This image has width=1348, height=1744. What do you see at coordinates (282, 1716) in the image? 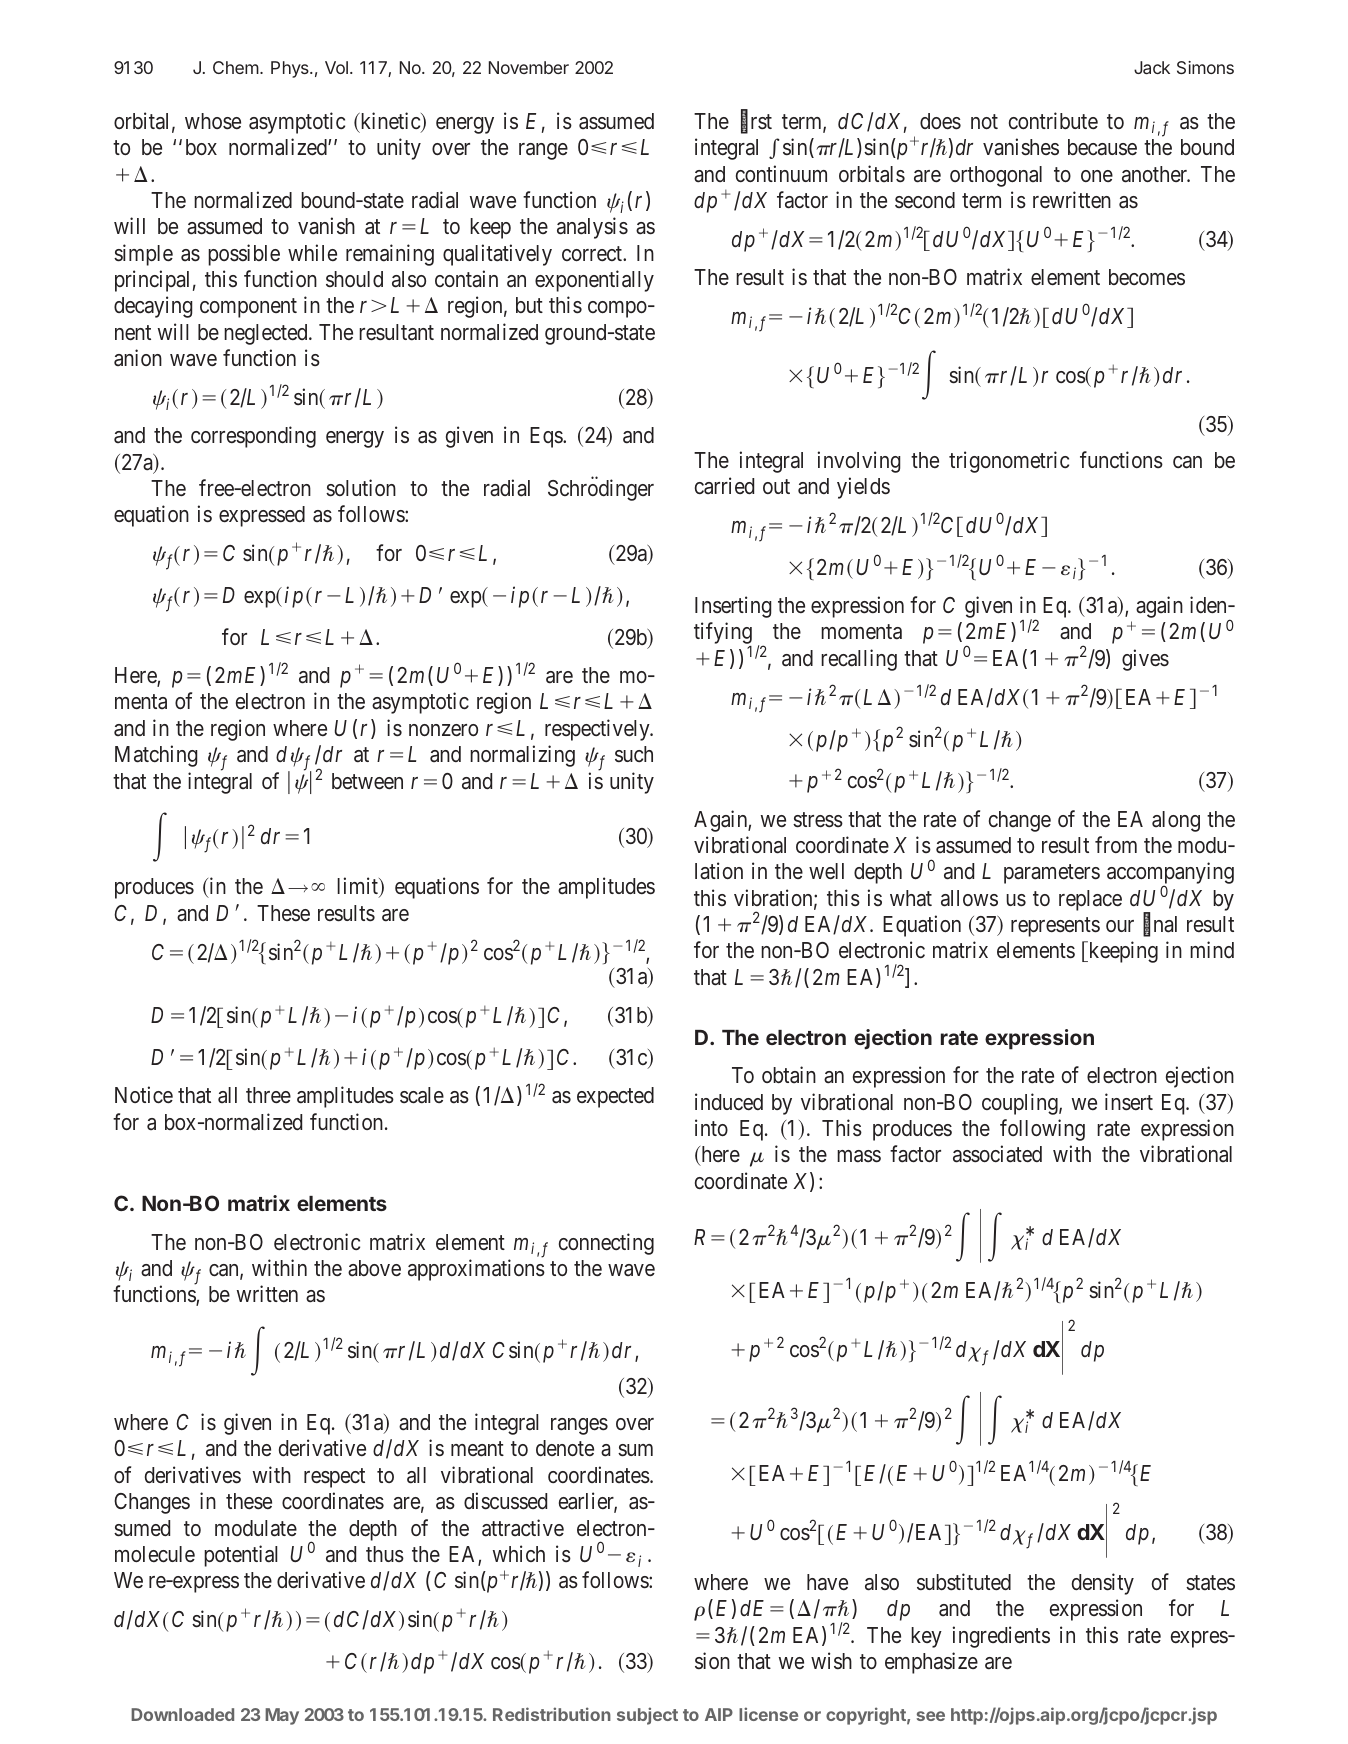
I see `May` at bounding box center [282, 1716].
